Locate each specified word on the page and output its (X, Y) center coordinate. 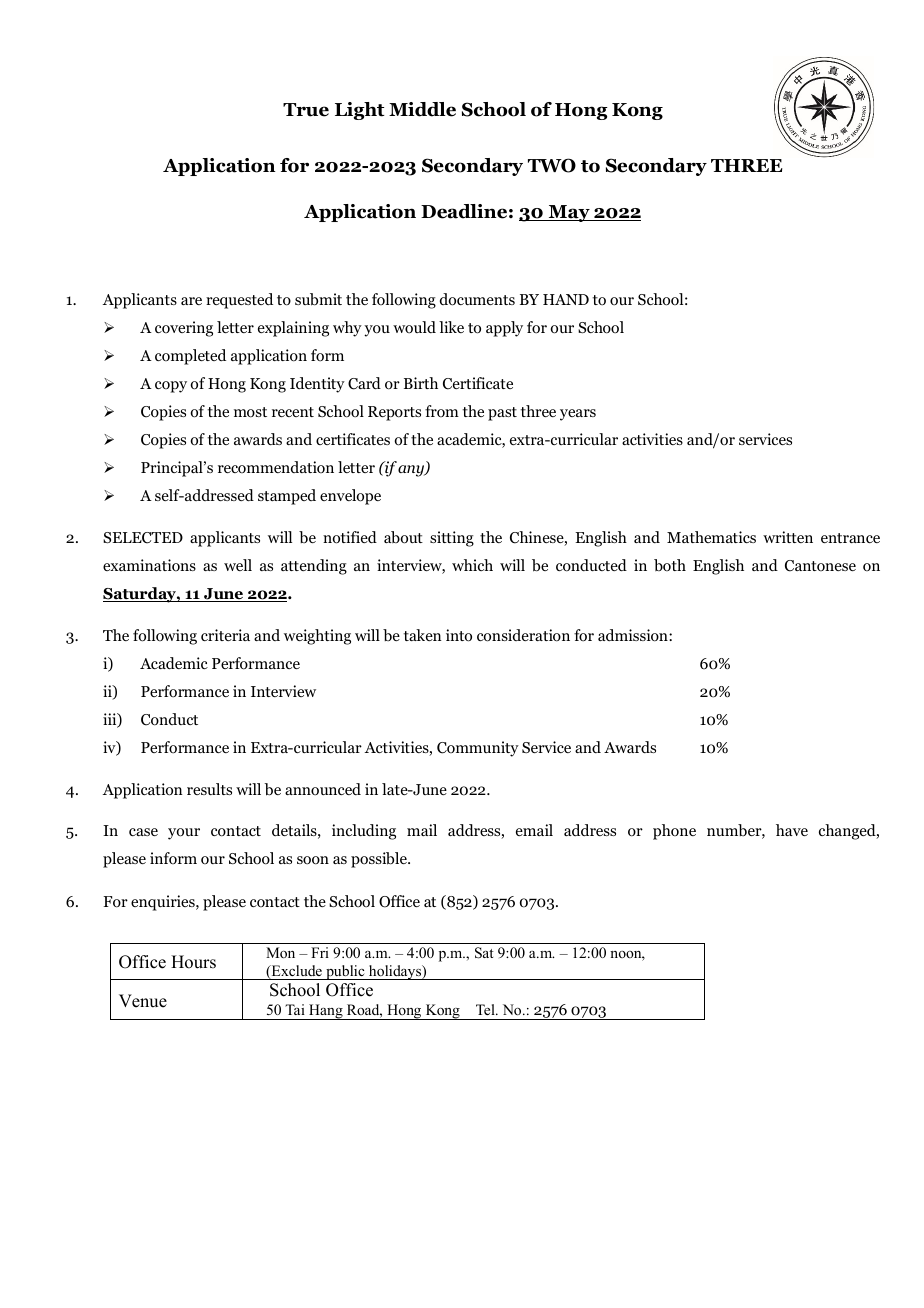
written (788, 537)
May (569, 213)
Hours (193, 962)
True (306, 110)
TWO (552, 165)
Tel (486, 1009)
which (472, 565)
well (238, 565)
